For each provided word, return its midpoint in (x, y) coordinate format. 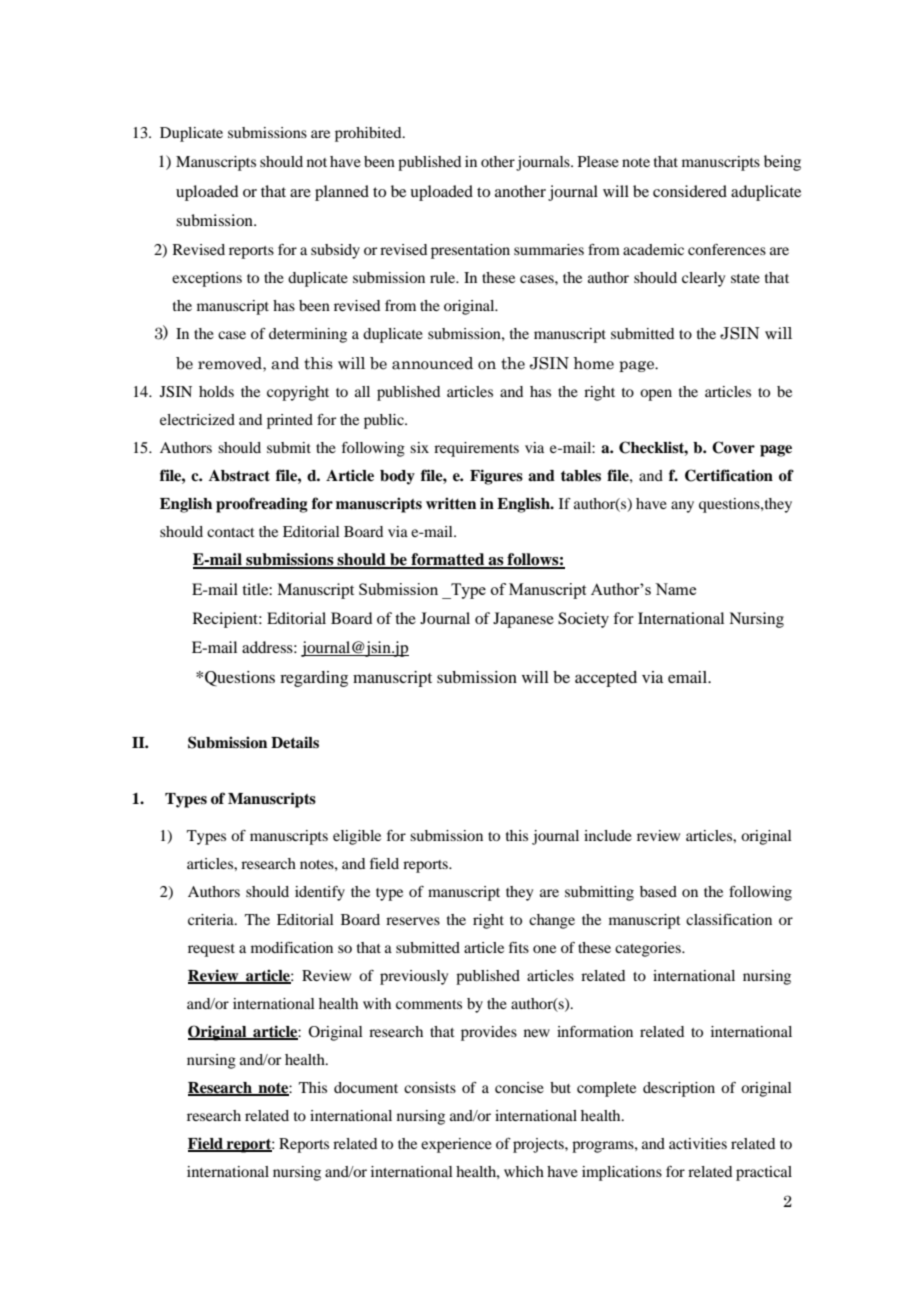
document (366, 1087)
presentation (470, 251)
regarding (314, 679)
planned (342, 193)
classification (729, 919)
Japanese (523, 620)
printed (290, 421)
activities (698, 1143)
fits (519, 947)
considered (690, 191)
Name (675, 589)
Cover (733, 447)
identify (320, 893)
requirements (476, 449)
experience (456, 1145)
